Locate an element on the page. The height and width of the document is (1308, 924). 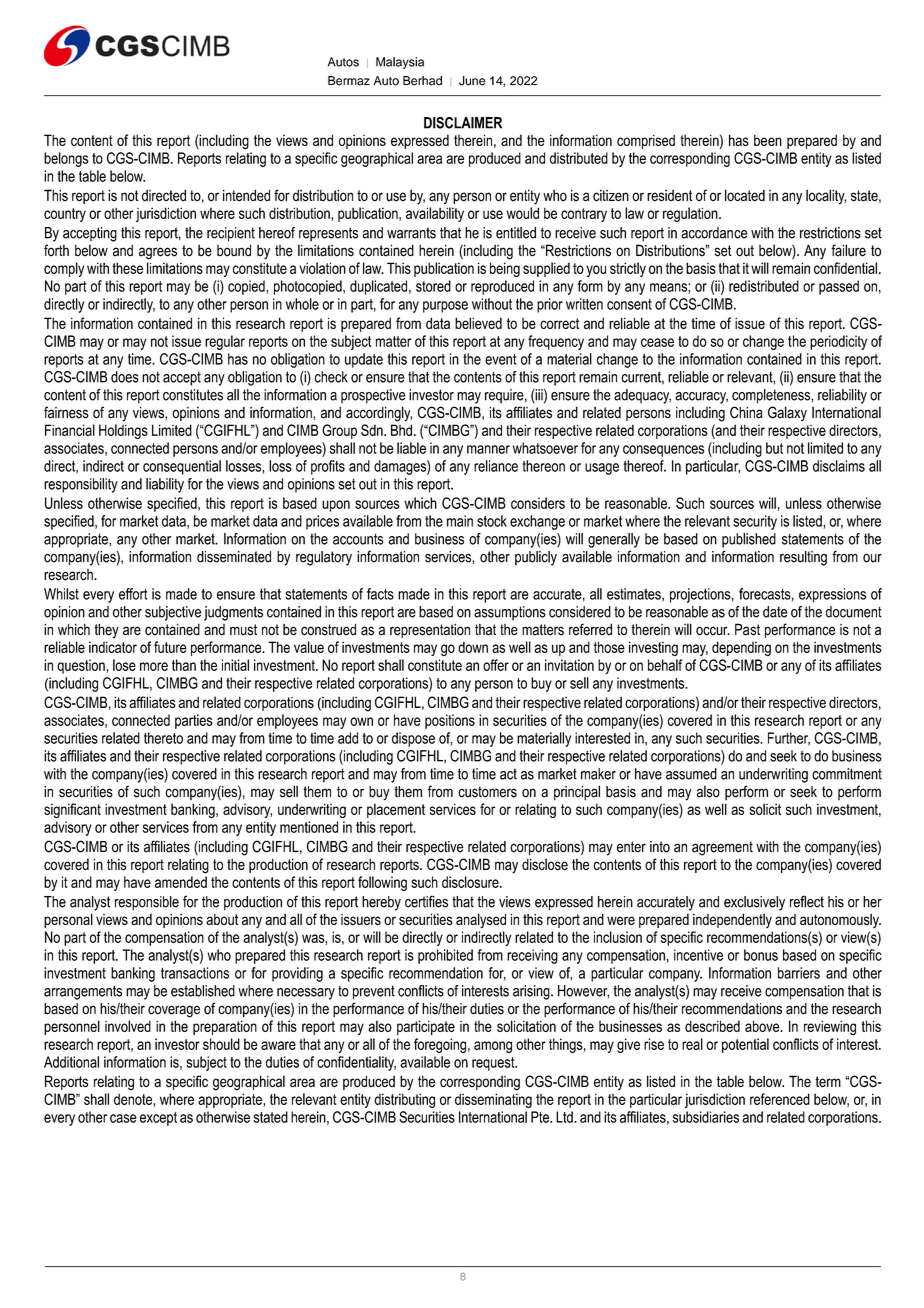
been is located at coordinates (768, 140).
